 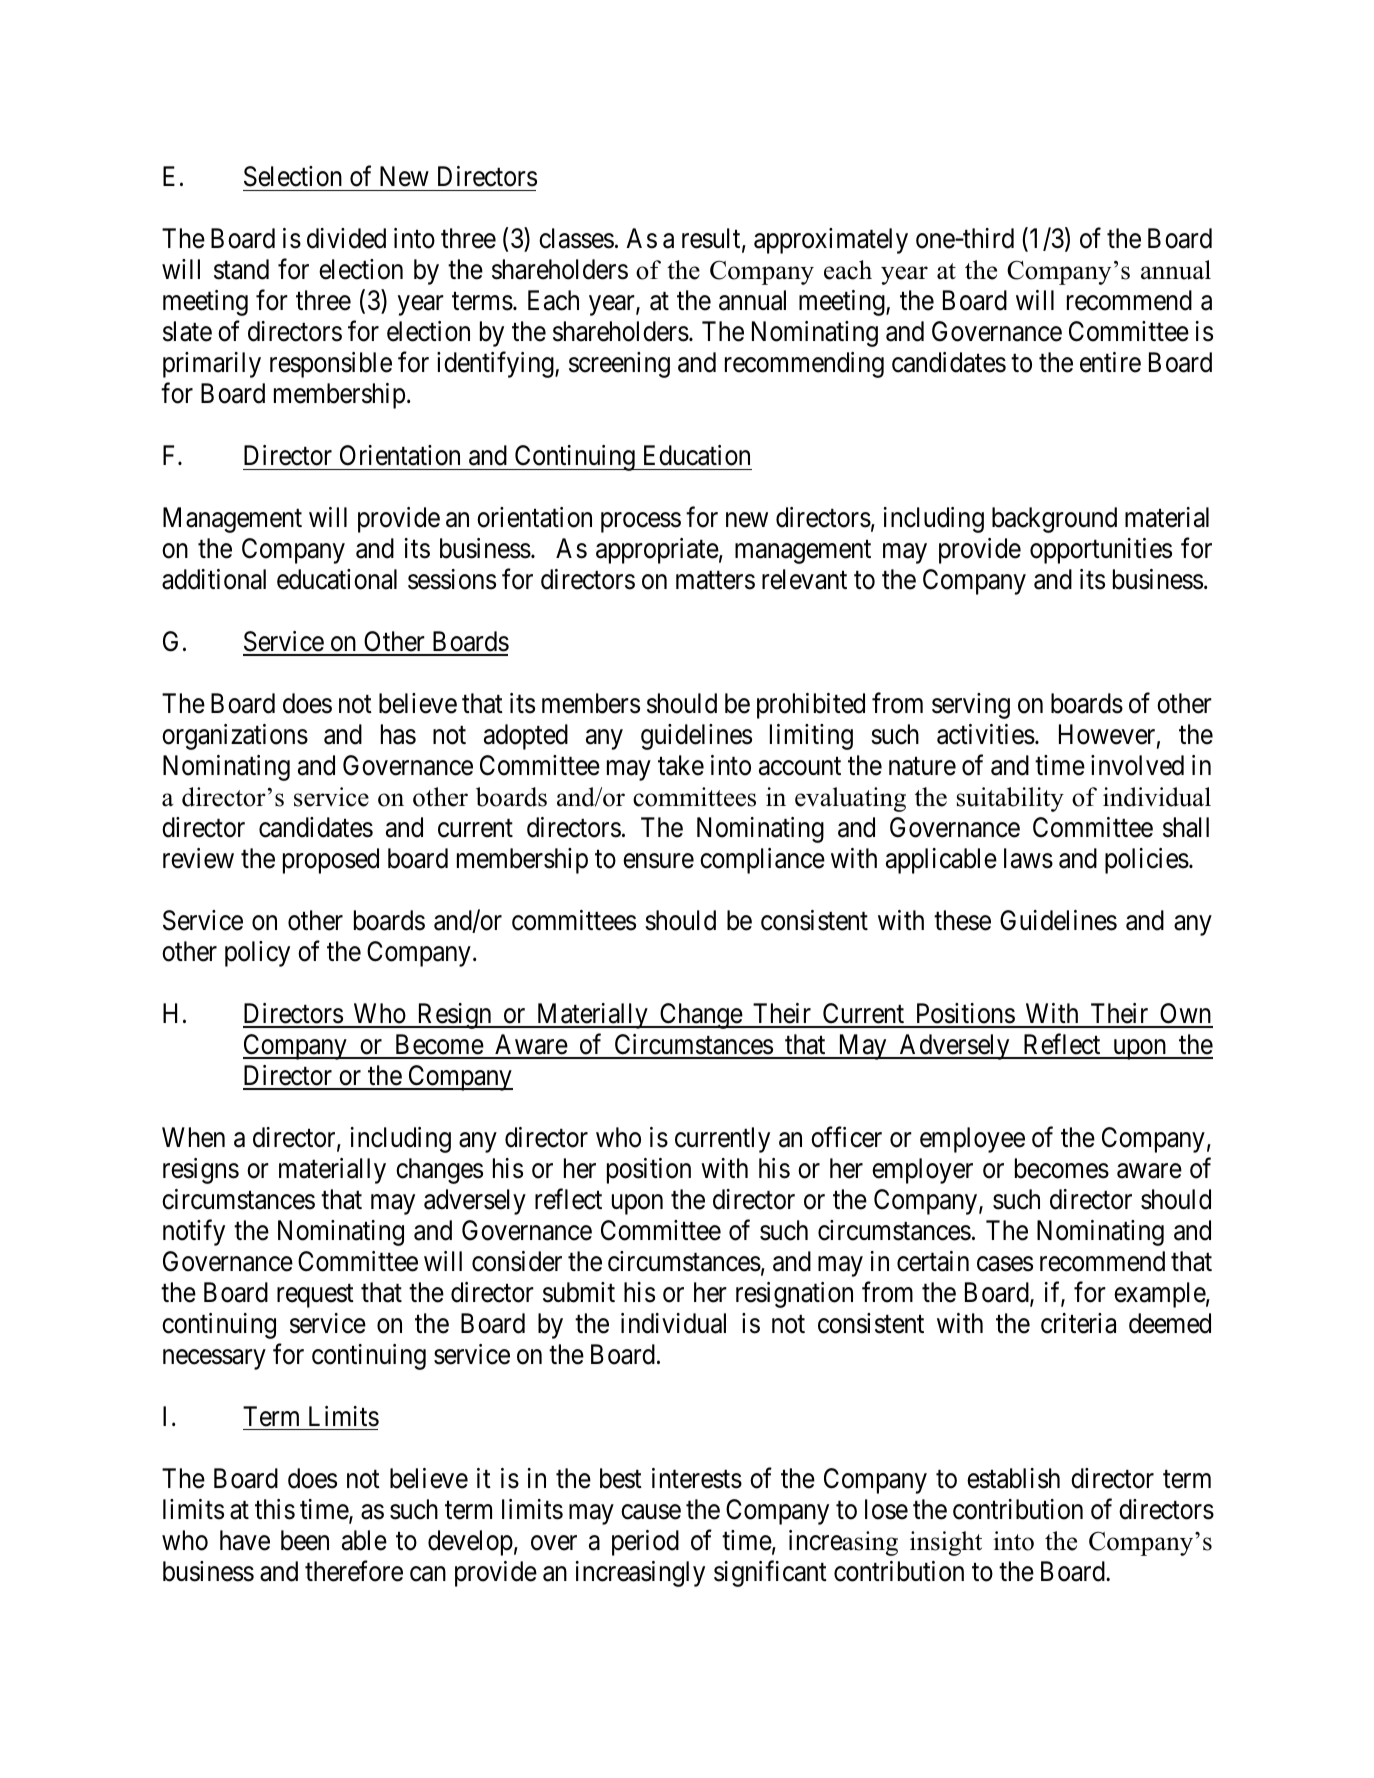 I want to click on screening, so click(x=619, y=365).
